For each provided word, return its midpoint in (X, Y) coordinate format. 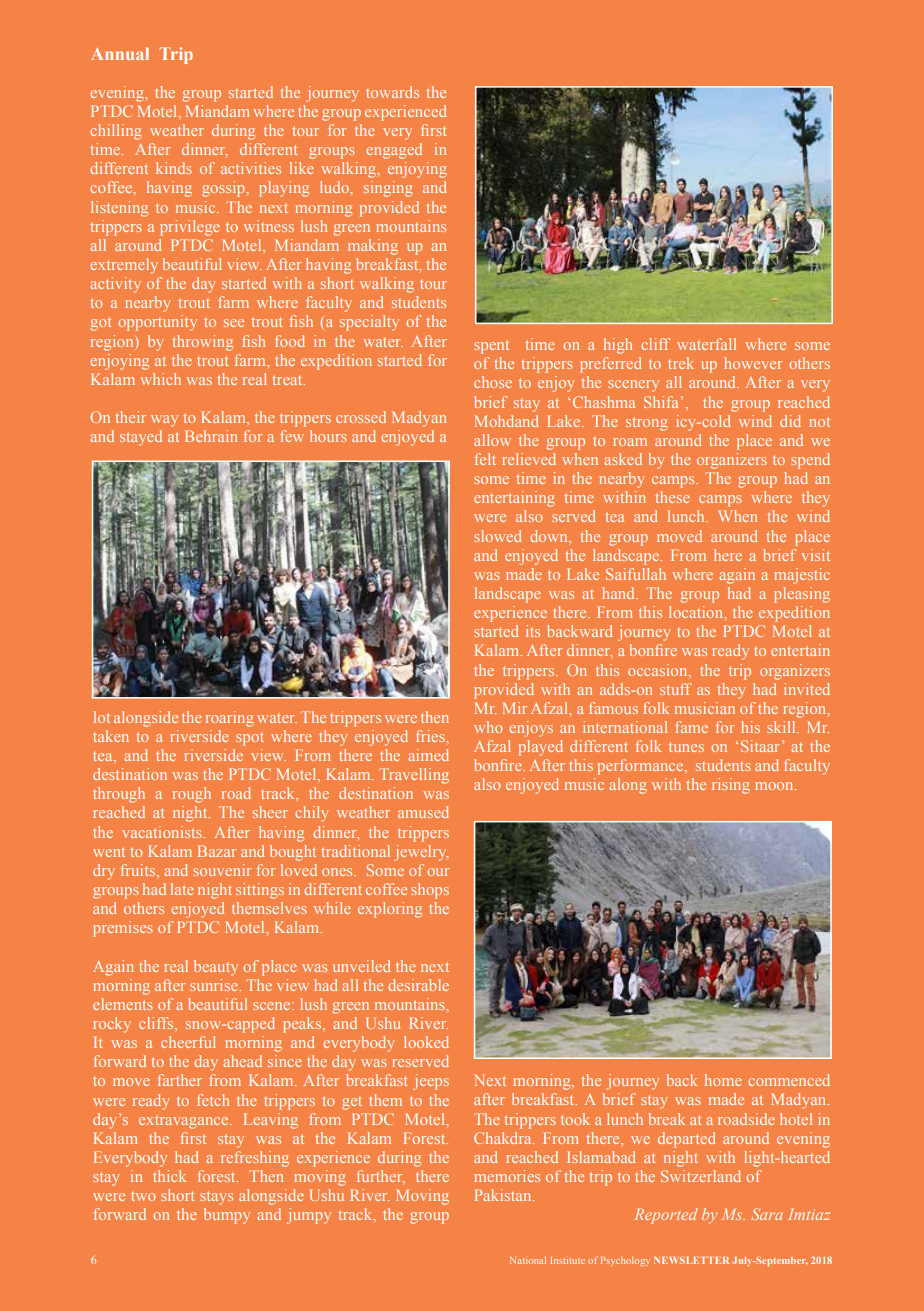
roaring (230, 719)
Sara (767, 1214)
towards (392, 92)
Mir (515, 708)
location (697, 613)
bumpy (227, 1216)
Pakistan (504, 1195)
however (753, 363)
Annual (120, 53)
